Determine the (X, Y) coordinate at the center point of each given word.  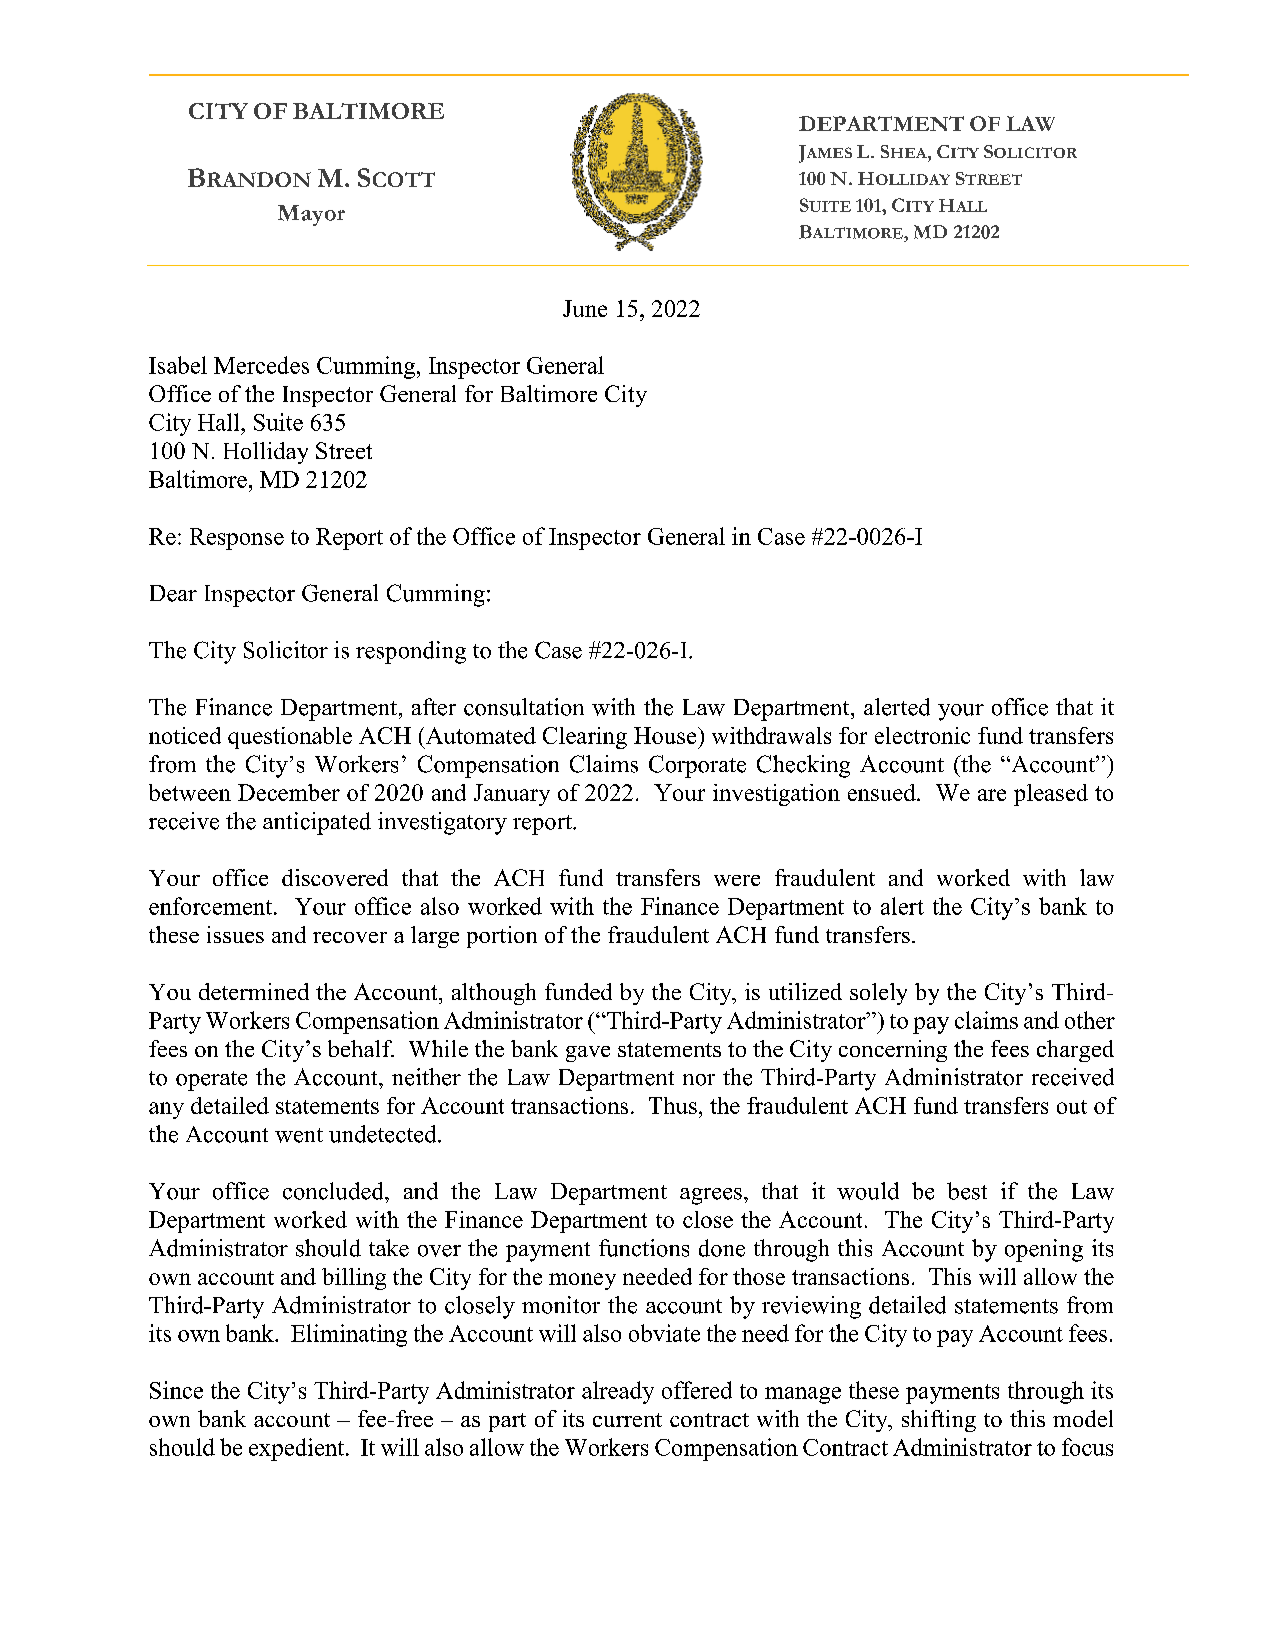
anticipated (317, 823)
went (299, 1135)
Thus (673, 1105)
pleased (1051, 795)
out (1072, 1107)
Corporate (697, 766)
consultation (524, 707)
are (992, 795)
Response (237, 539)
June (585, 308)
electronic (922, 735)
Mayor (311, 215)
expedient (298, 1449)
